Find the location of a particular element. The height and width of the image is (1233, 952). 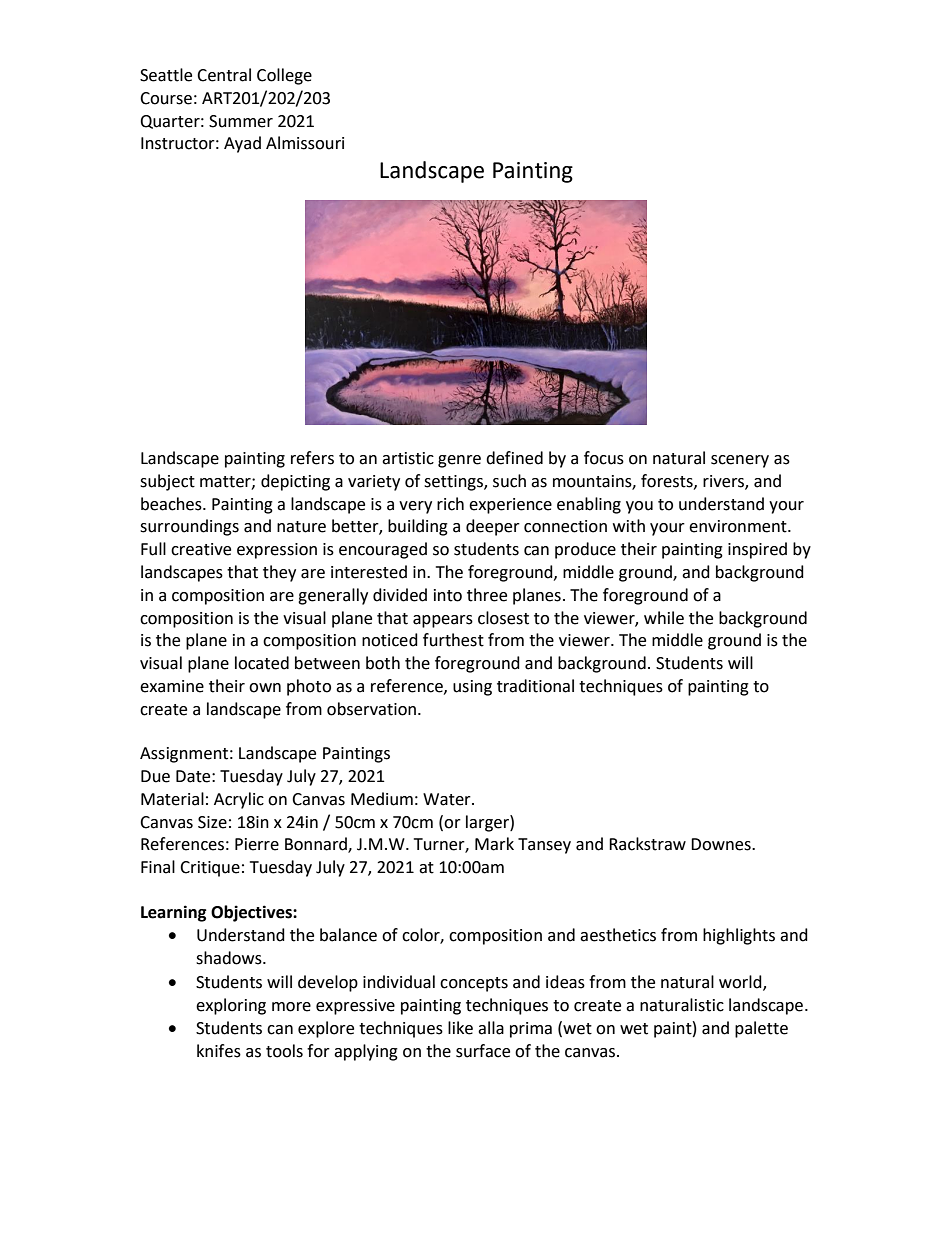

College is located at coordinates (284, 76).
